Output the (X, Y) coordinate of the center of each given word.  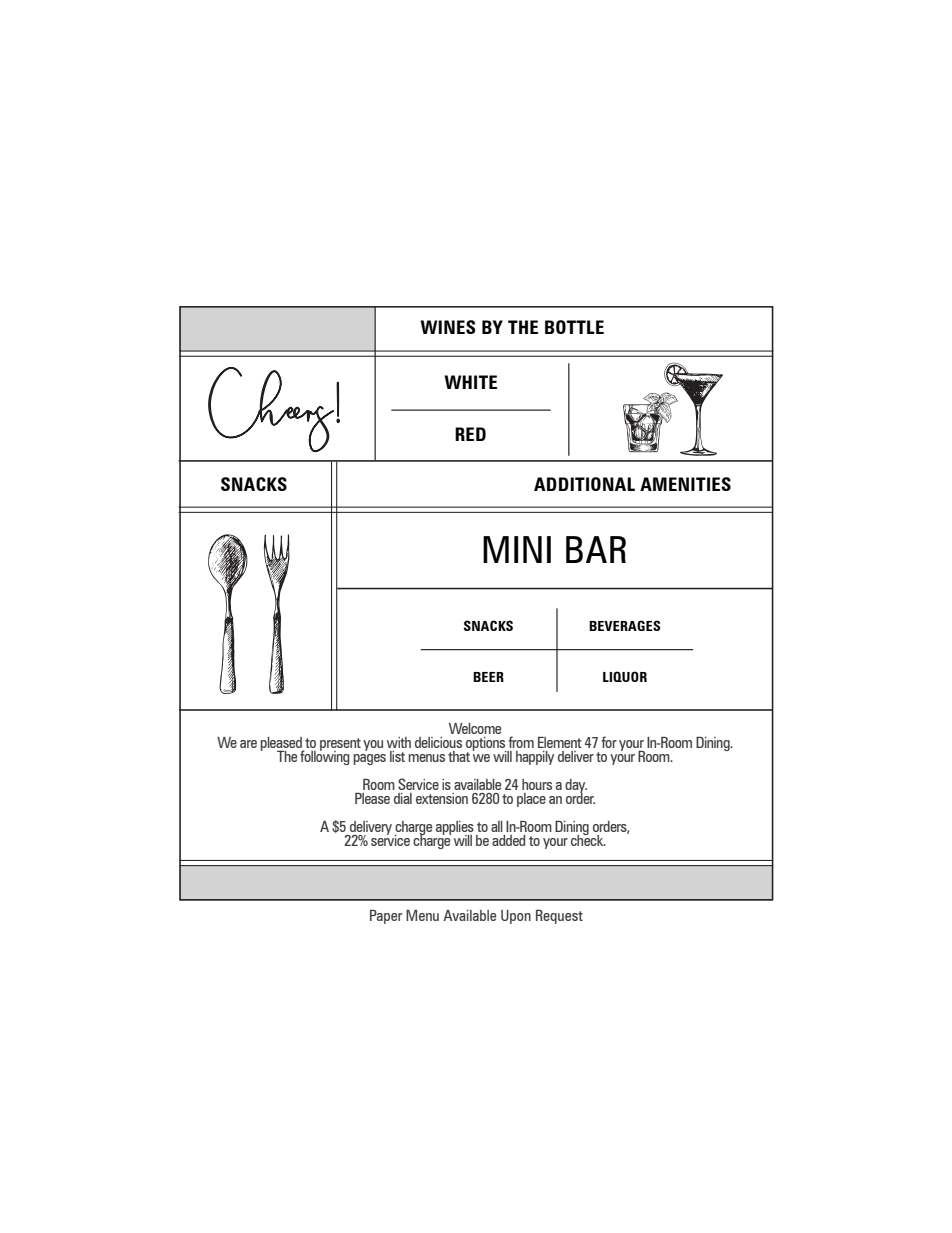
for (609, 742)
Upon (516, 917)
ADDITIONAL (584, 484)
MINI (517, 549)
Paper (386, 917)
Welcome (475, 728)
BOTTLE (574, 327)
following (325, 757)
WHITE (470, 382)
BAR (596, 549)
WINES (448, 327)
